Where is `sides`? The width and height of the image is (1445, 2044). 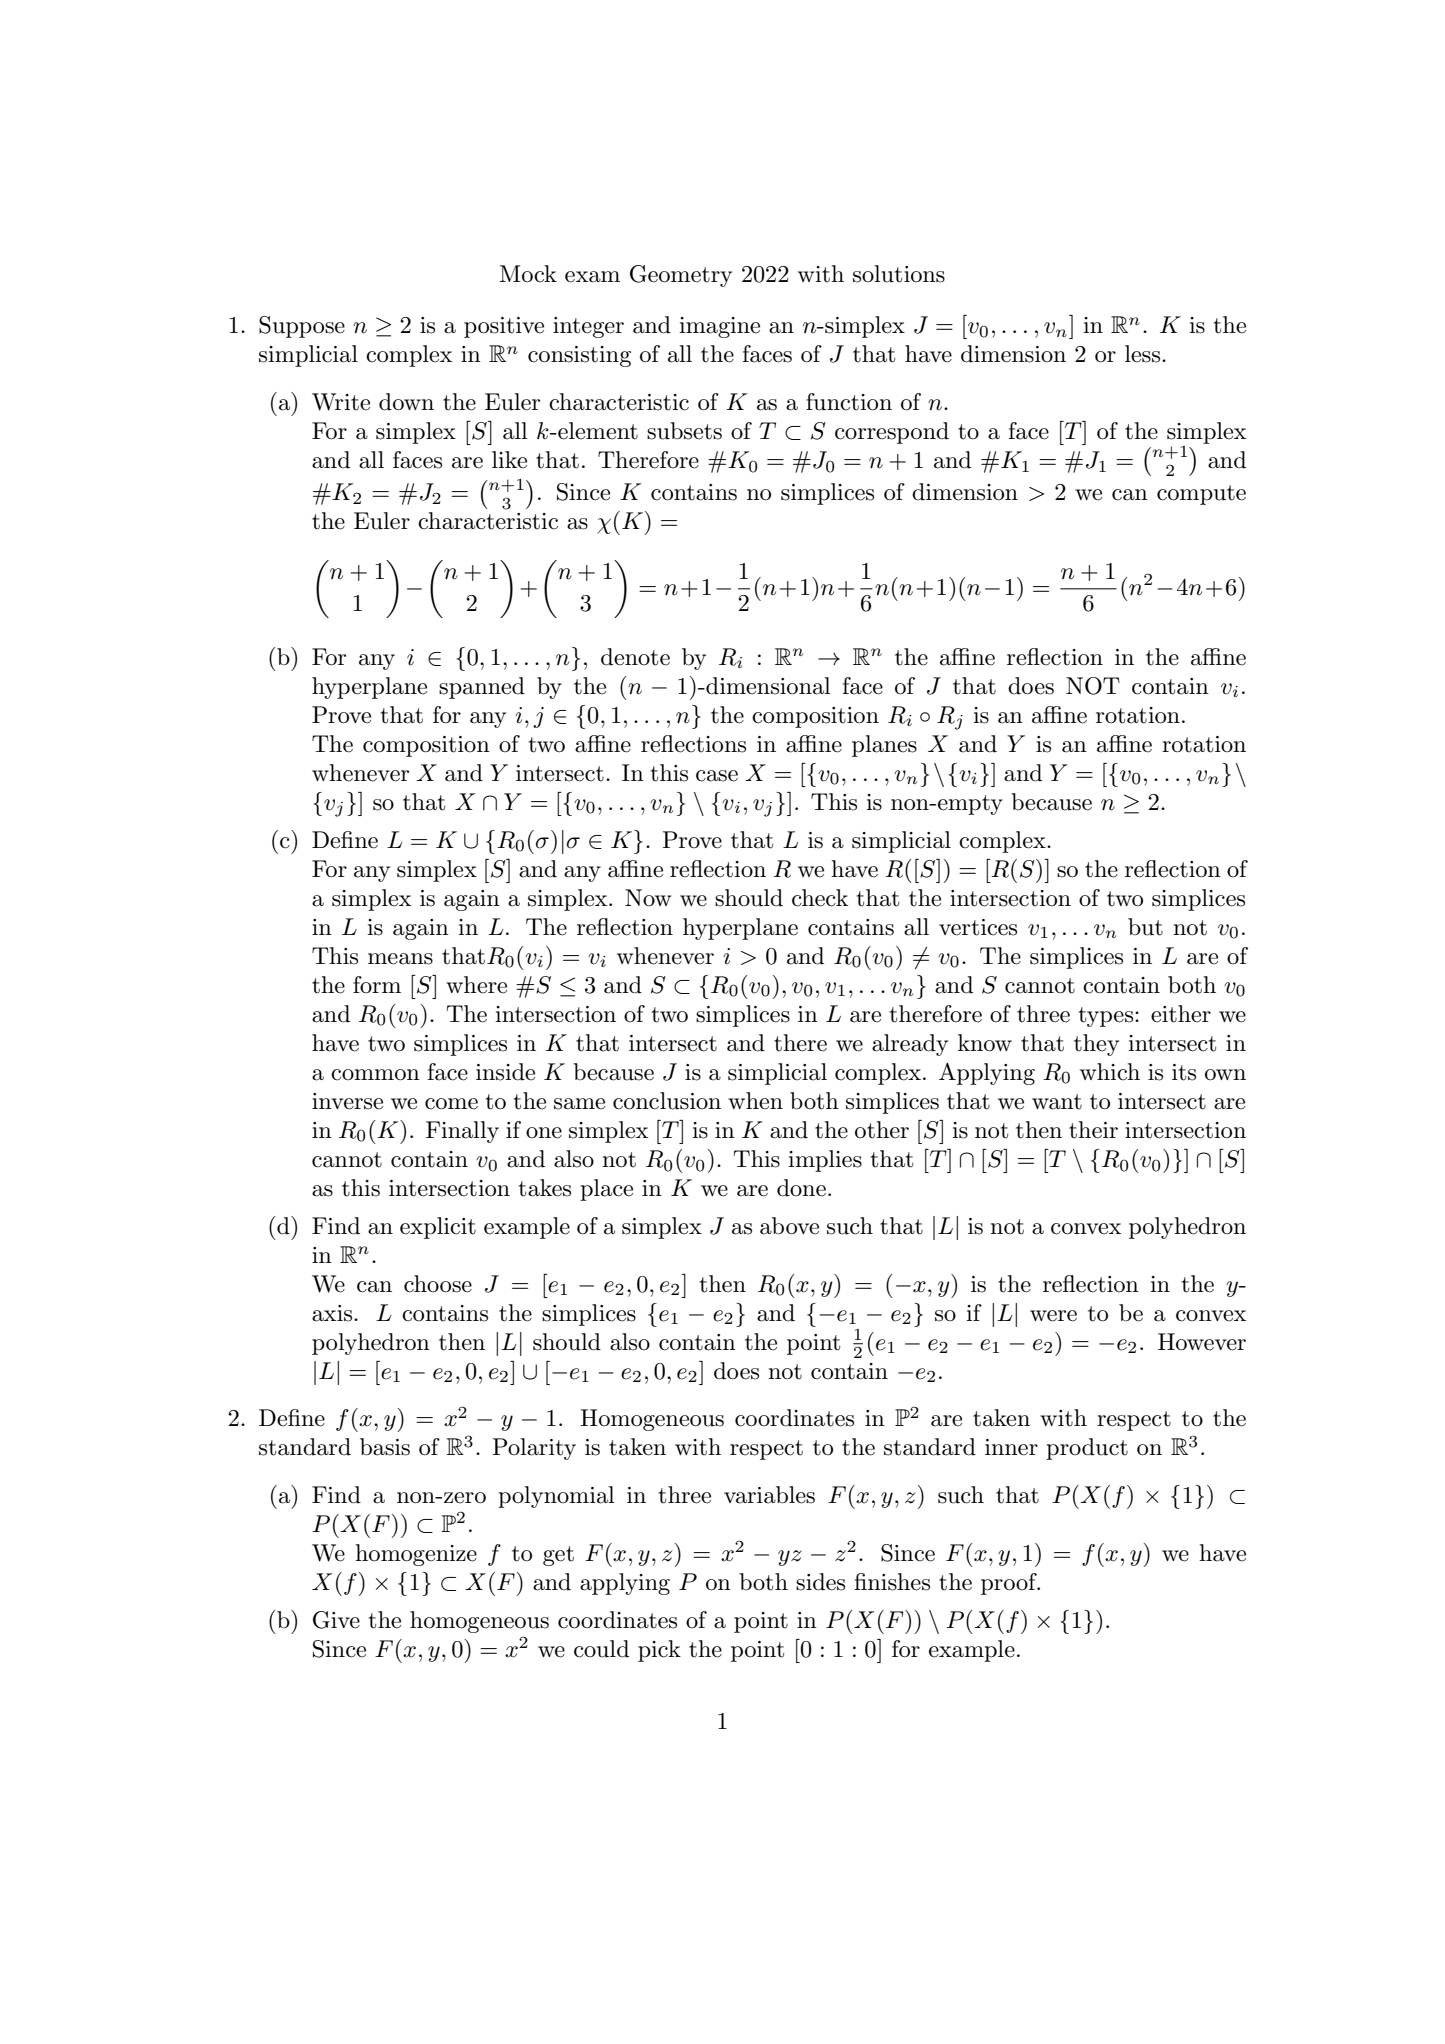
sides is located at coordinates (820, 1582).
